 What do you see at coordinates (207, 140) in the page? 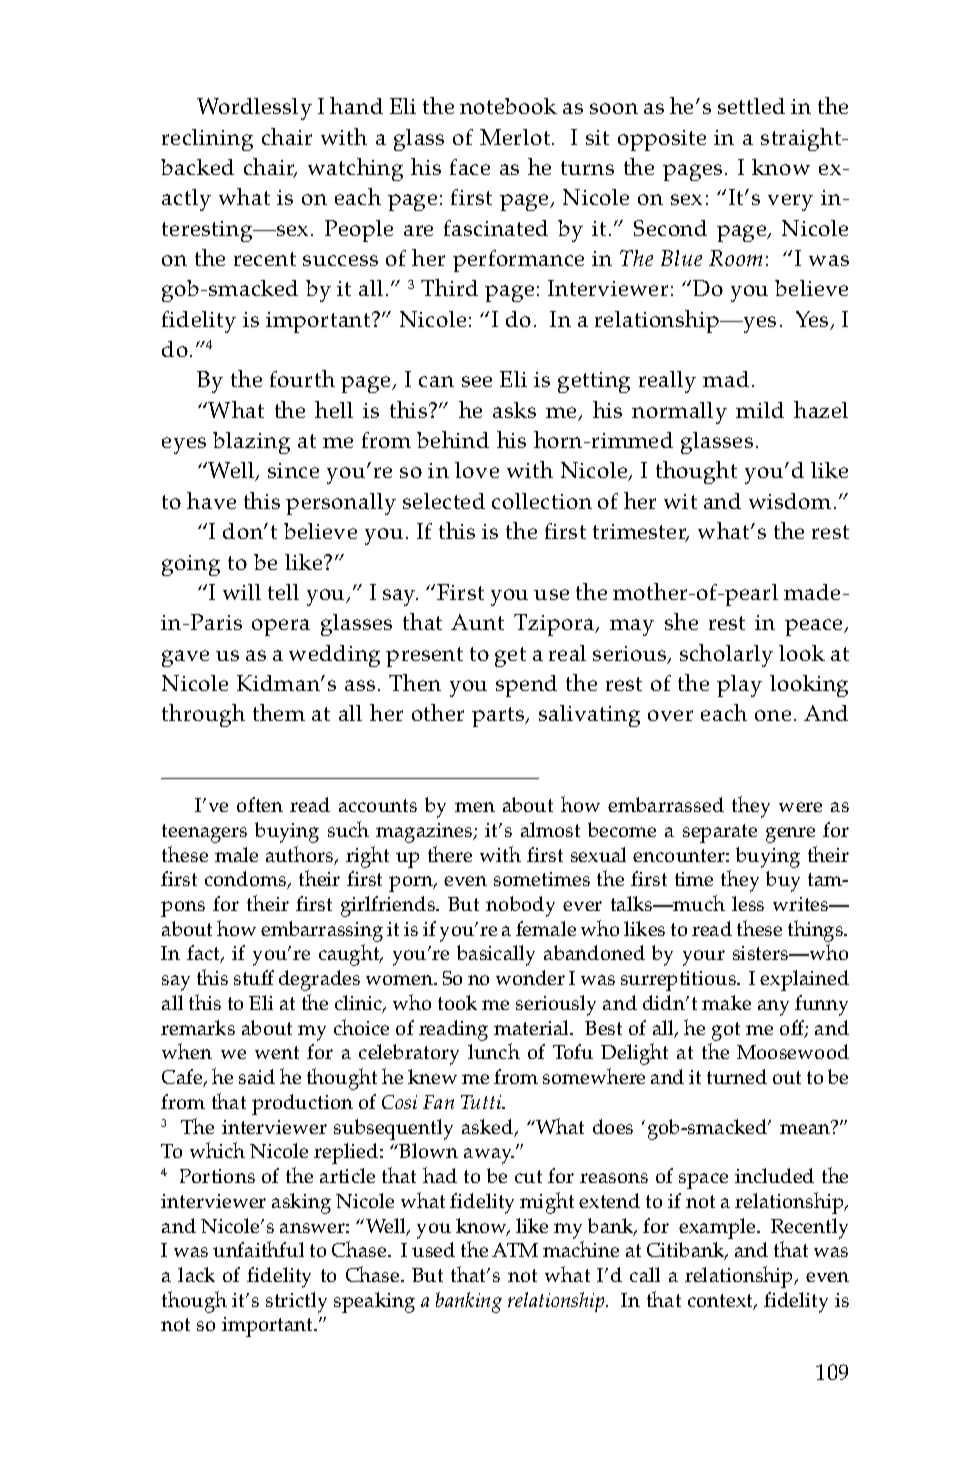
I see `reclining` at bounding box center [207, 140].
